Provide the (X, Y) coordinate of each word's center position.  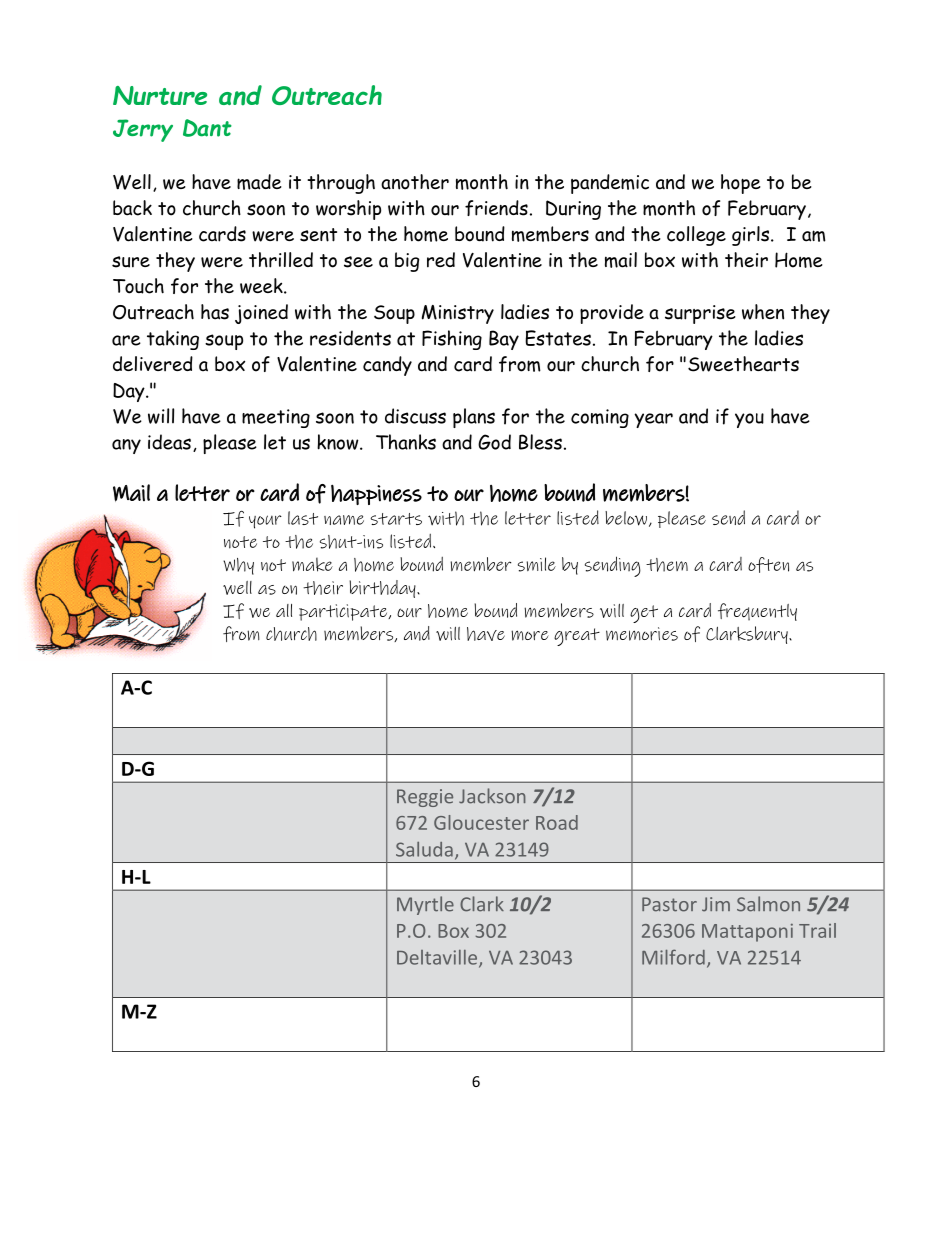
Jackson (492, 796)
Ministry (458, 314)
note (240, 542)
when (763, 312)
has (215, 312)
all (284, 610)
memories (642, 634)
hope (741, 184)
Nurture (160, 95)
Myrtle (425, 905)
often (768, 565)
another (415, 182)
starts (396, 519)
